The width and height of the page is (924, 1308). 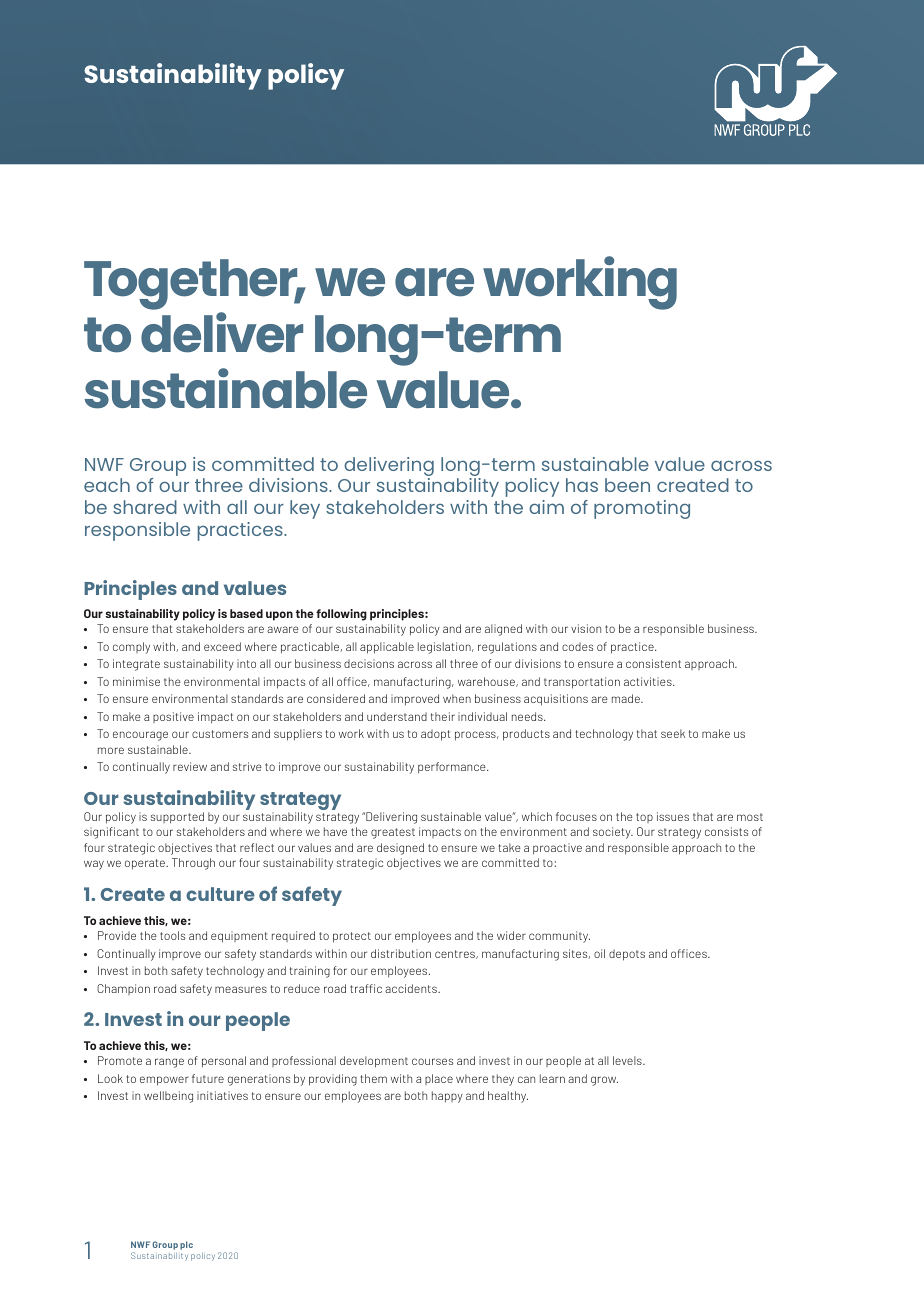 What do you see at coordinates (186, 1245) in the page?
I see `plc` at bounding box center [186, 1245].
